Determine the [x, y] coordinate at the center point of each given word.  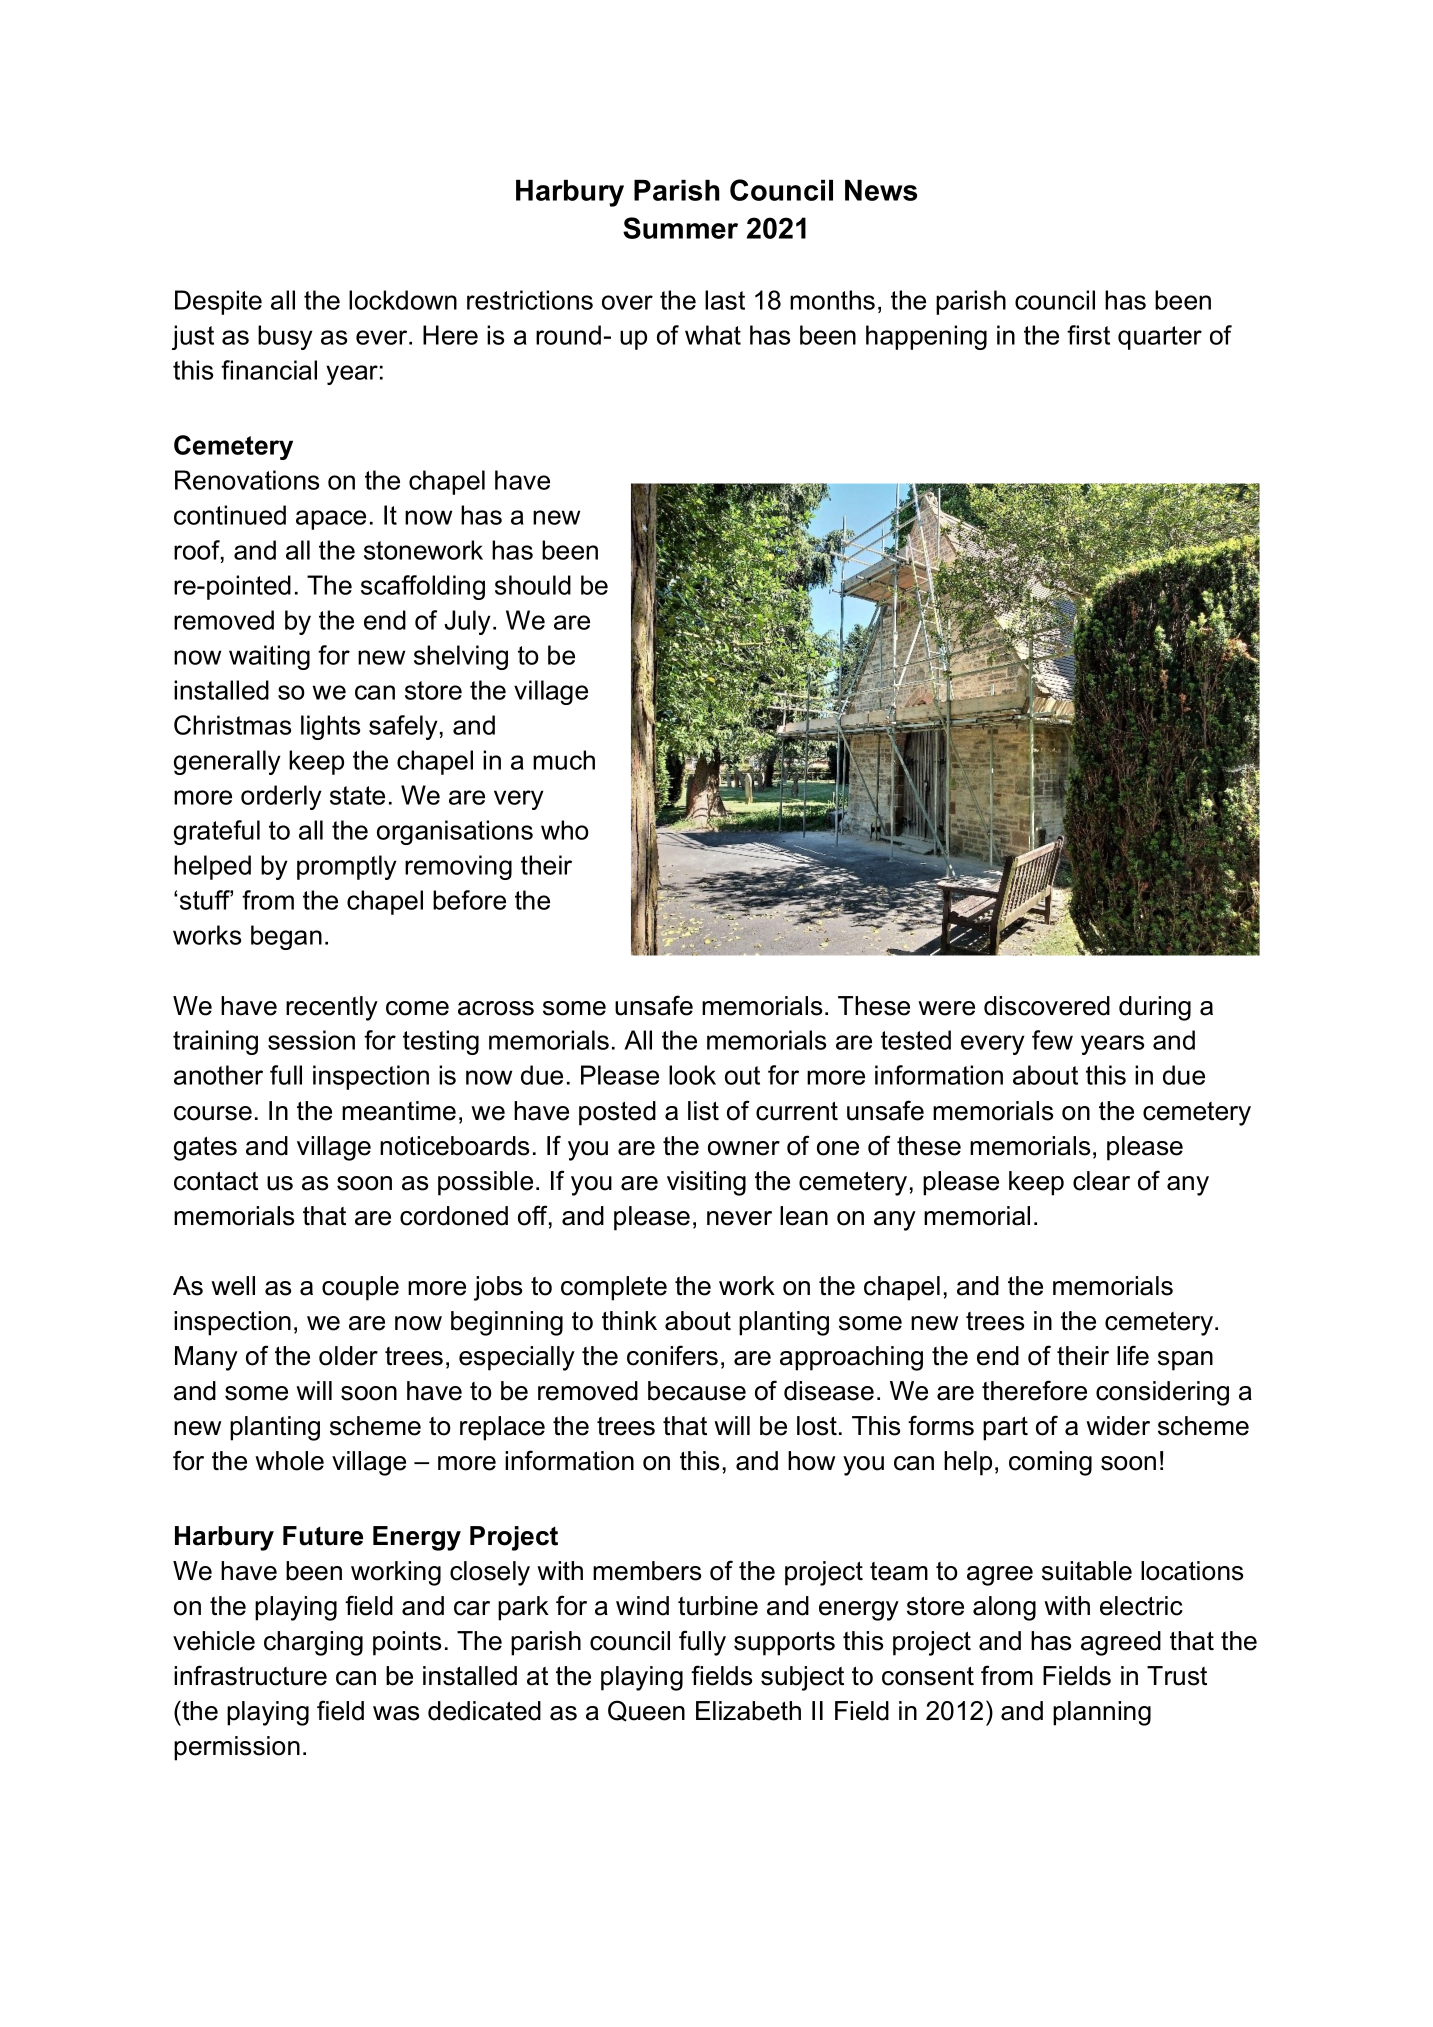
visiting [706, 1183]
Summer [680, 228]
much [564, 760]
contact [216, 1181]
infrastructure [250, 1675]
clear [1101, 1181]
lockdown [403, 300]
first [1088, 335]
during [1155, 1008]
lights [330, 727]
